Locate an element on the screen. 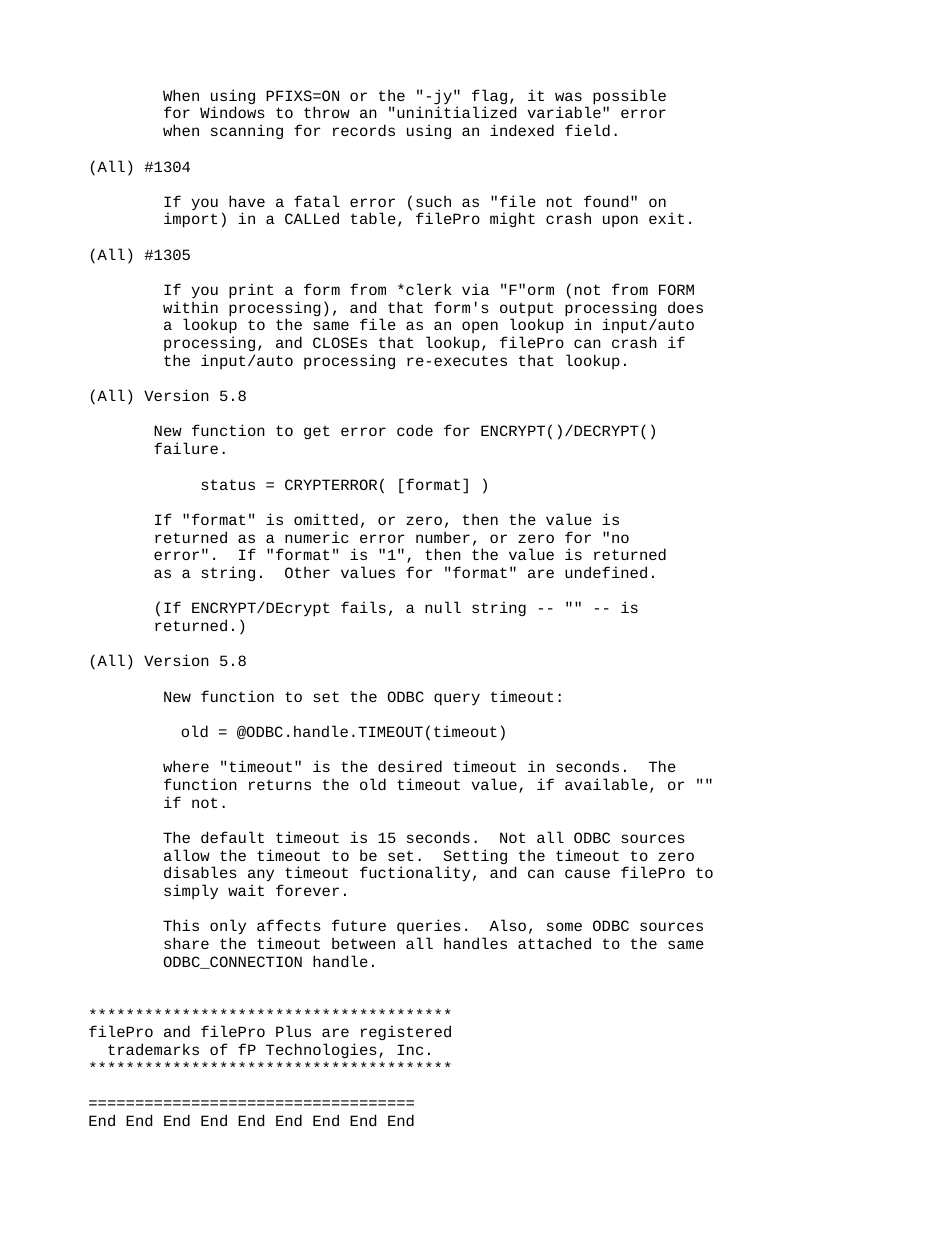 This screenshot has width=952, height=1233. query is located at coordinates (457, 699).
